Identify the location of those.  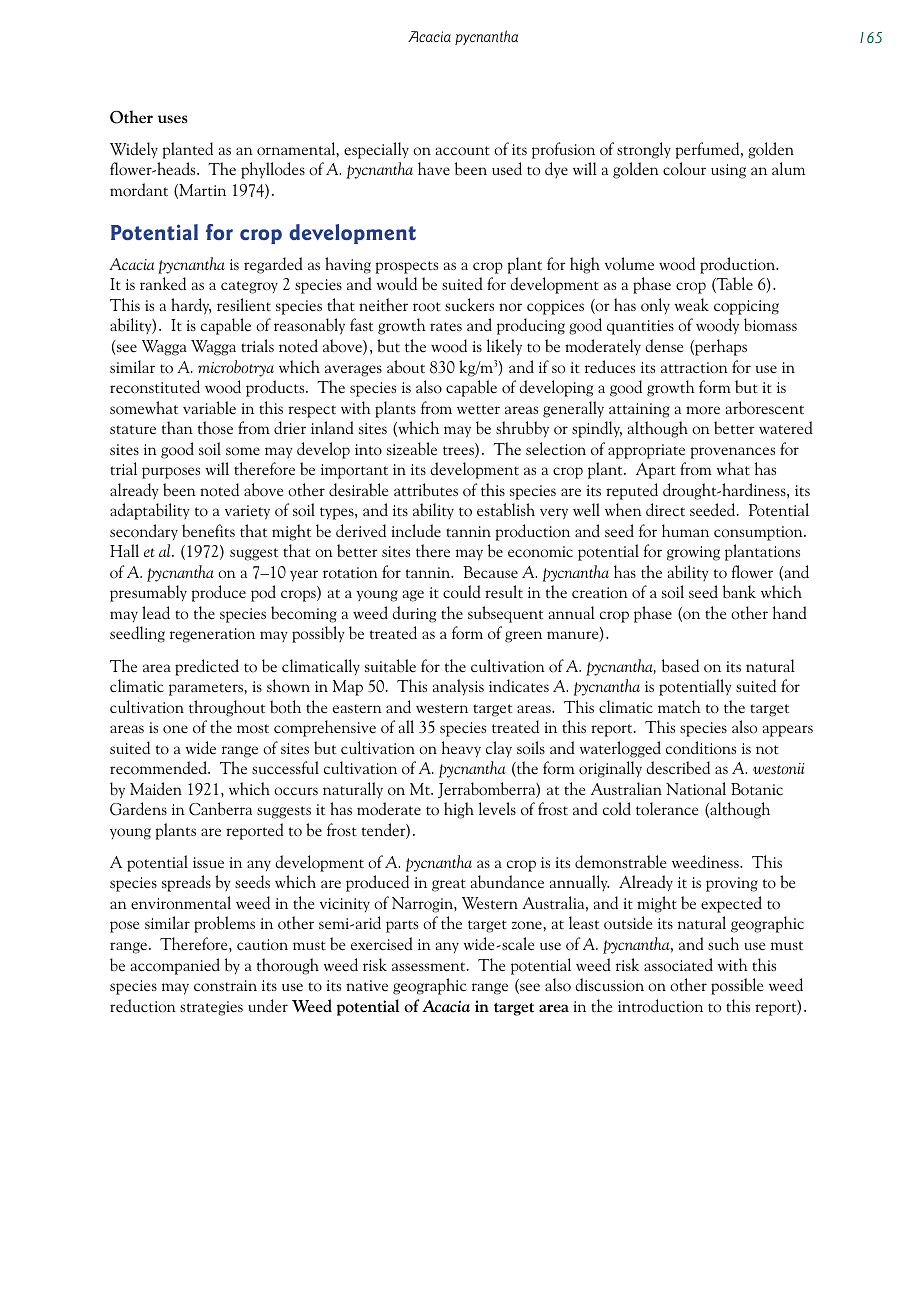
(215, 428).
